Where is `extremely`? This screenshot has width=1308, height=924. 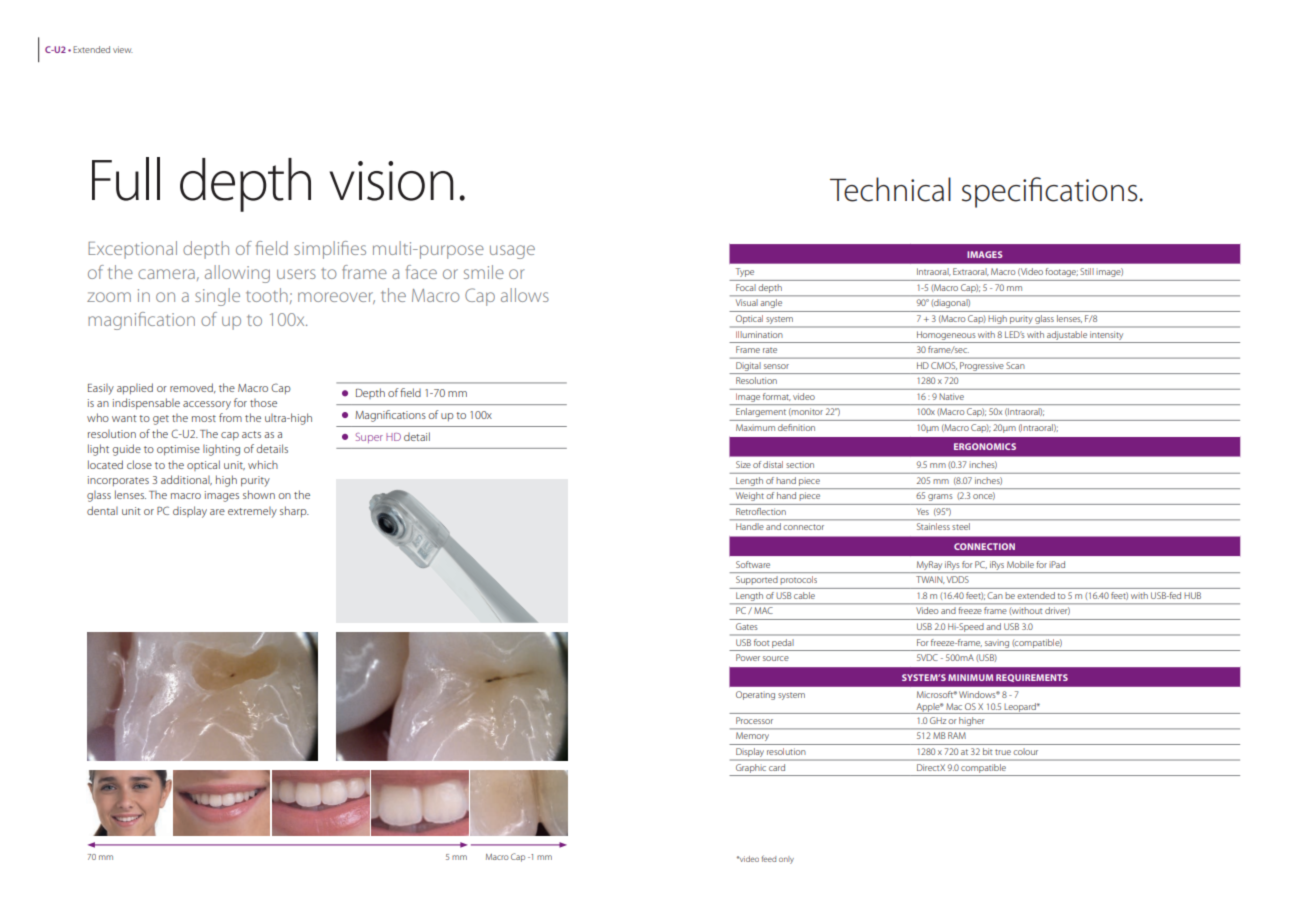 extremely is located at coordinates (252, 512).
